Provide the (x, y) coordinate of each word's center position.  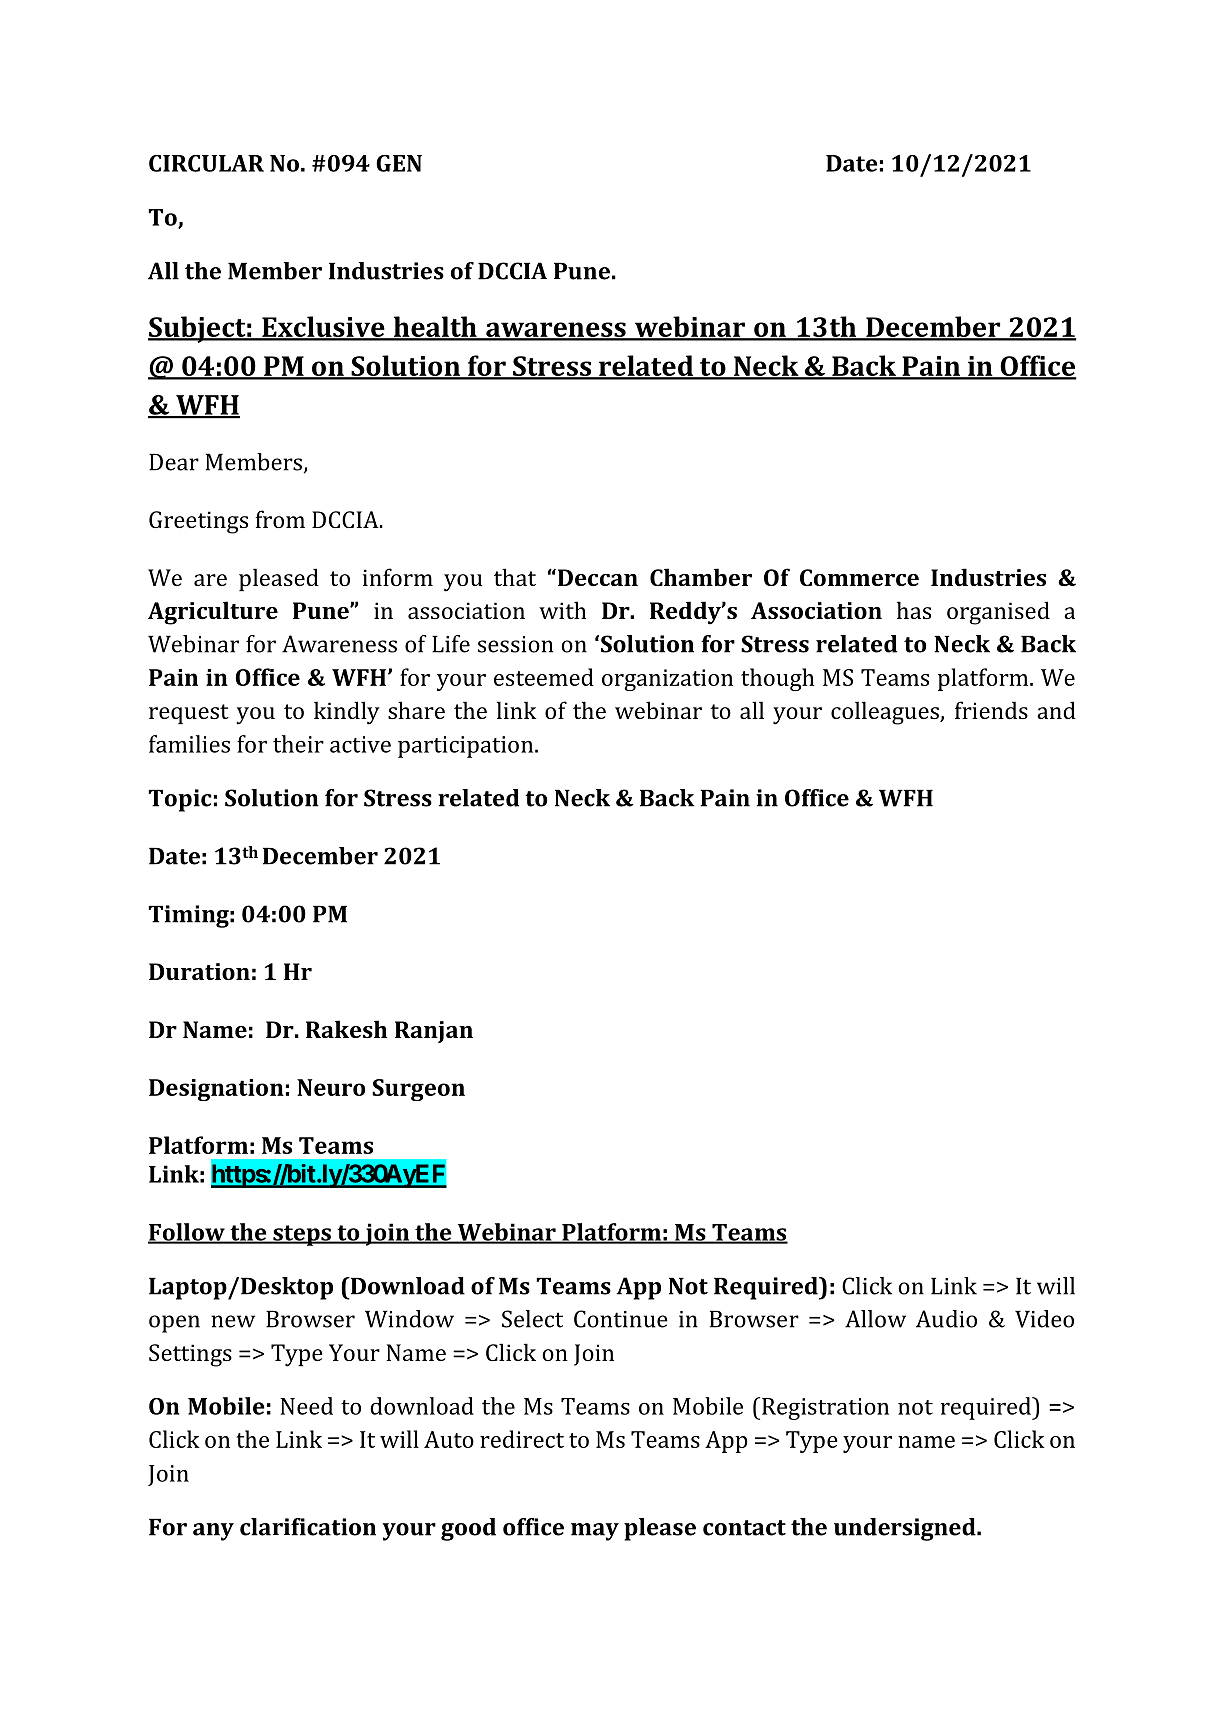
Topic (180, 800)
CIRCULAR (206, 163)
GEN (399, 163)
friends (991, 710)
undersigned (906, 1529)
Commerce (859, 577)
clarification (308, 1527)
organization (667, 680)
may (595, 1532)
